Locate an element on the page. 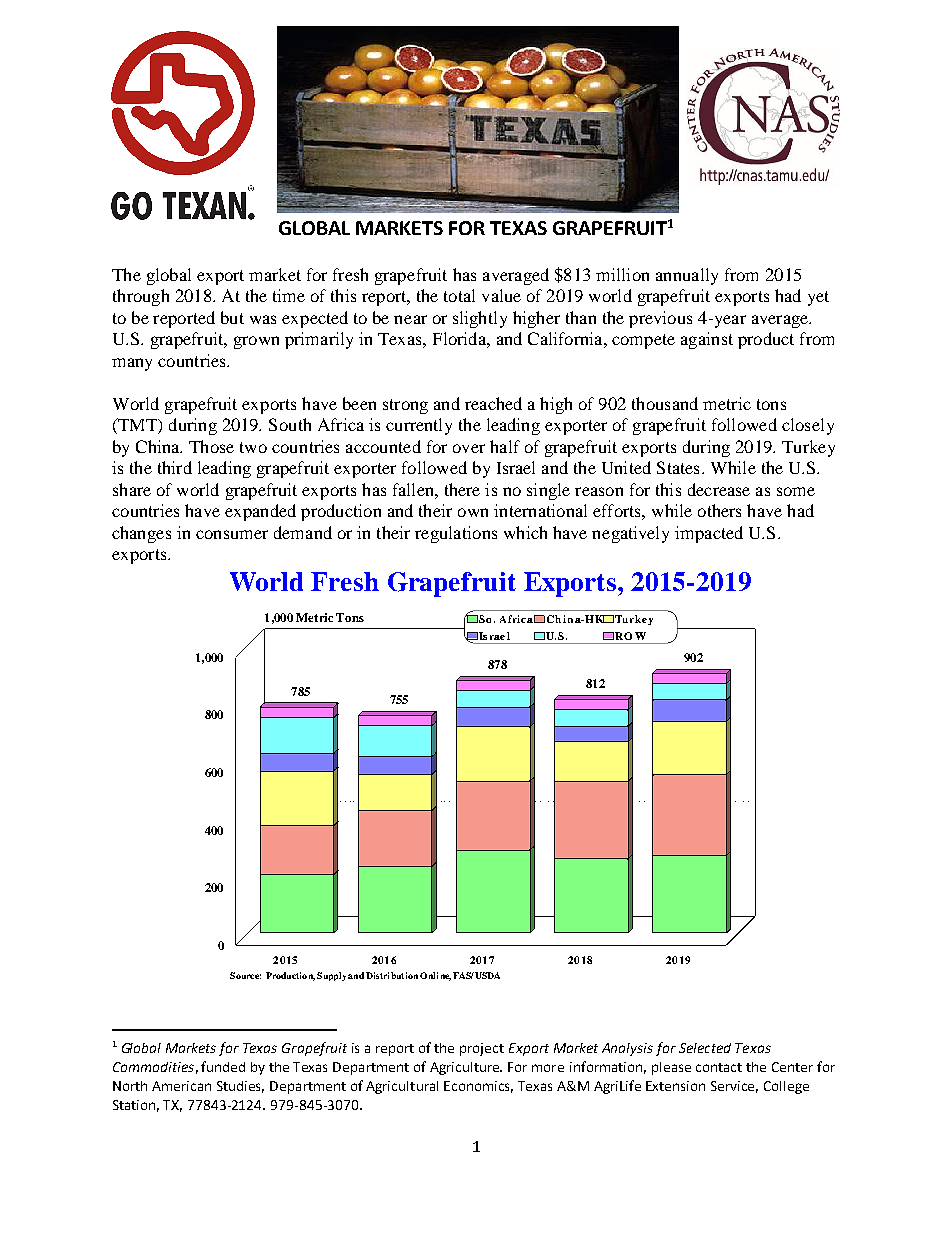  funded is located at coordinates (223, 1066).
